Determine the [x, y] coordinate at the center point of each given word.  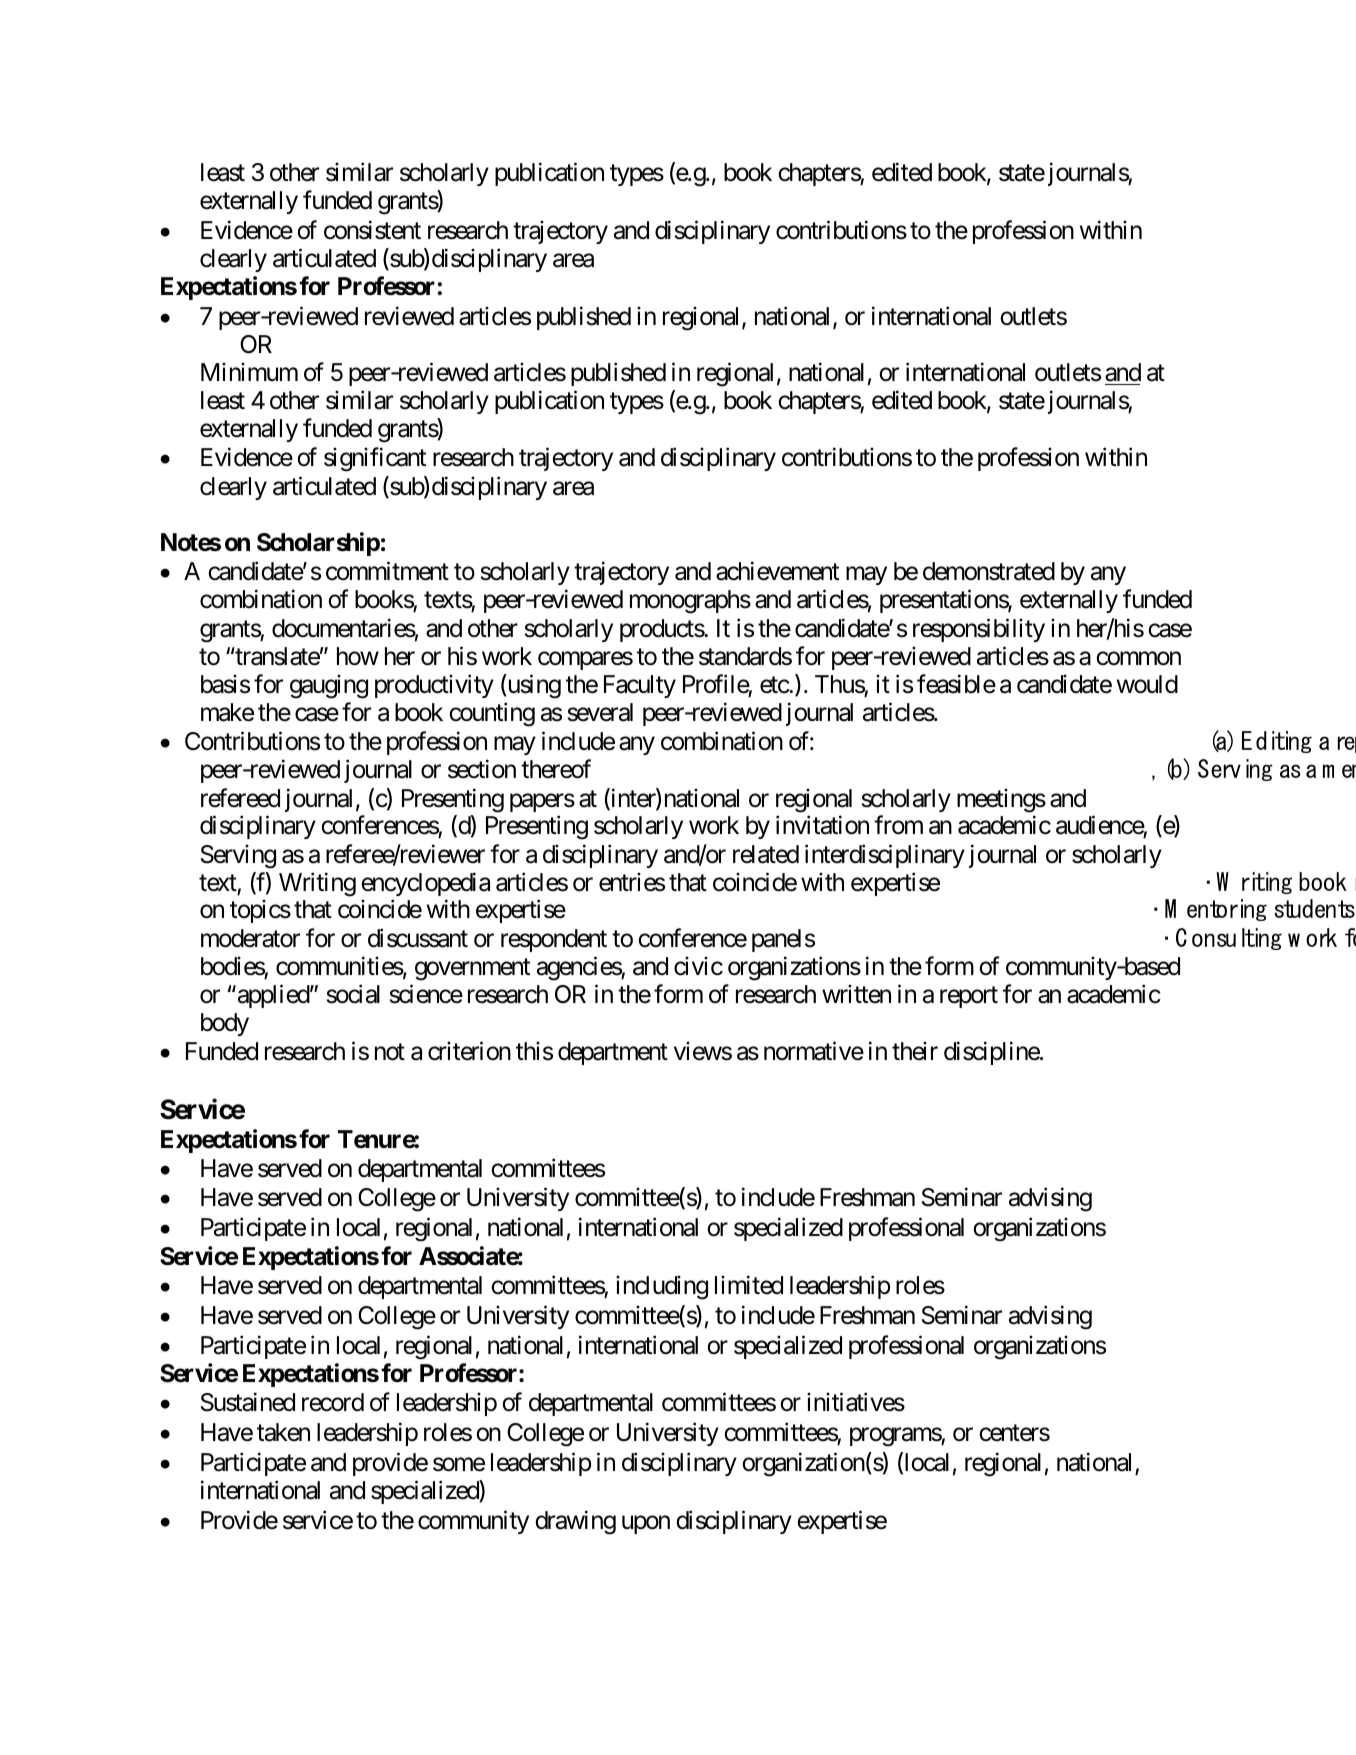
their [915, 1051]
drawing [575, 1522]
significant [375, 460]
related [766, 854]
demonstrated [989, 571]
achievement [777, 571]
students [1314, 908]
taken [283, 1432]
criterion [469, 1051]
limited [749, 1285]
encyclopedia [425, 884]
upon [646, 1525]
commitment [387, 571]
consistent [372, 230]
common [1138, 658]
